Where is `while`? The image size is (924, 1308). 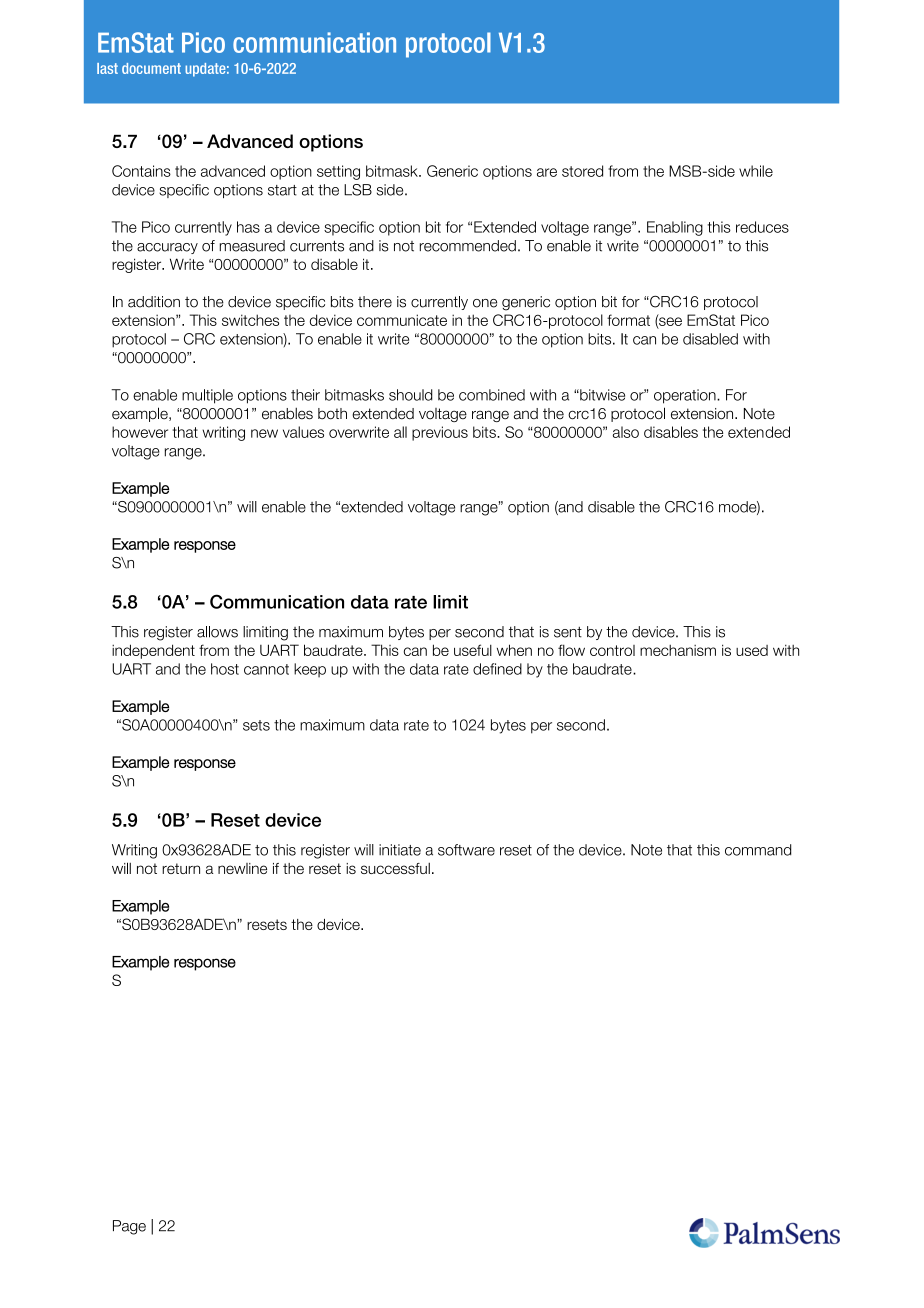
while is located at coordinates (756, 171).
